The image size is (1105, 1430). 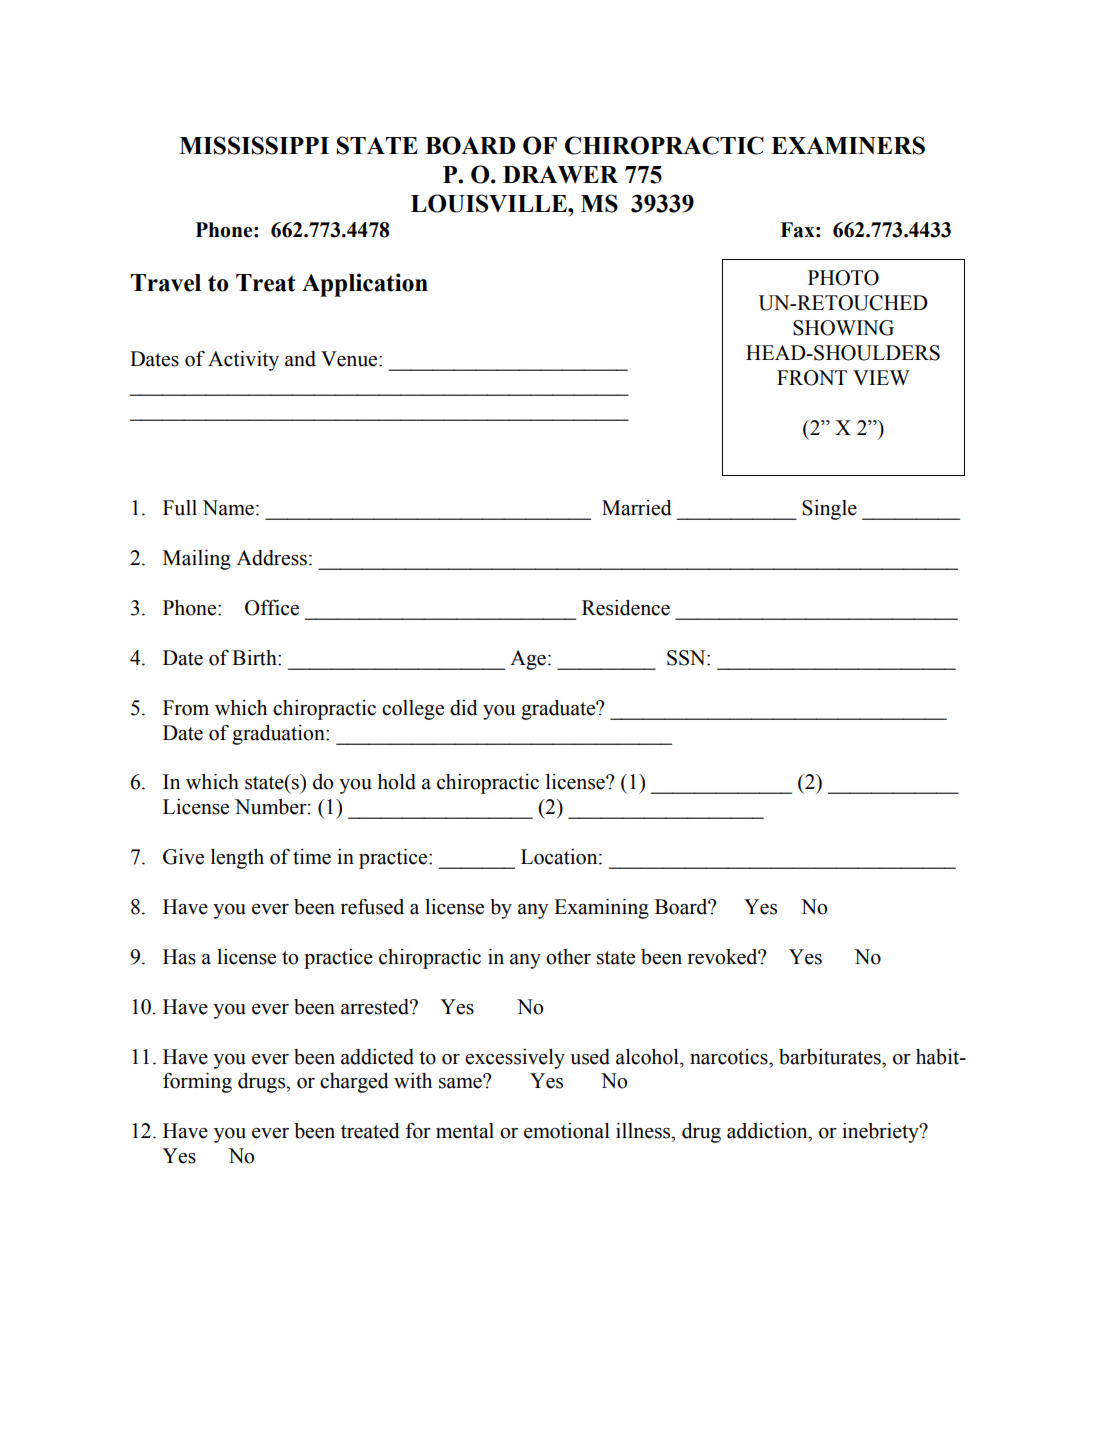 What do you see at coordinates (228, 508) in the document?
I see `Name` at bounding box center [228, 508].
